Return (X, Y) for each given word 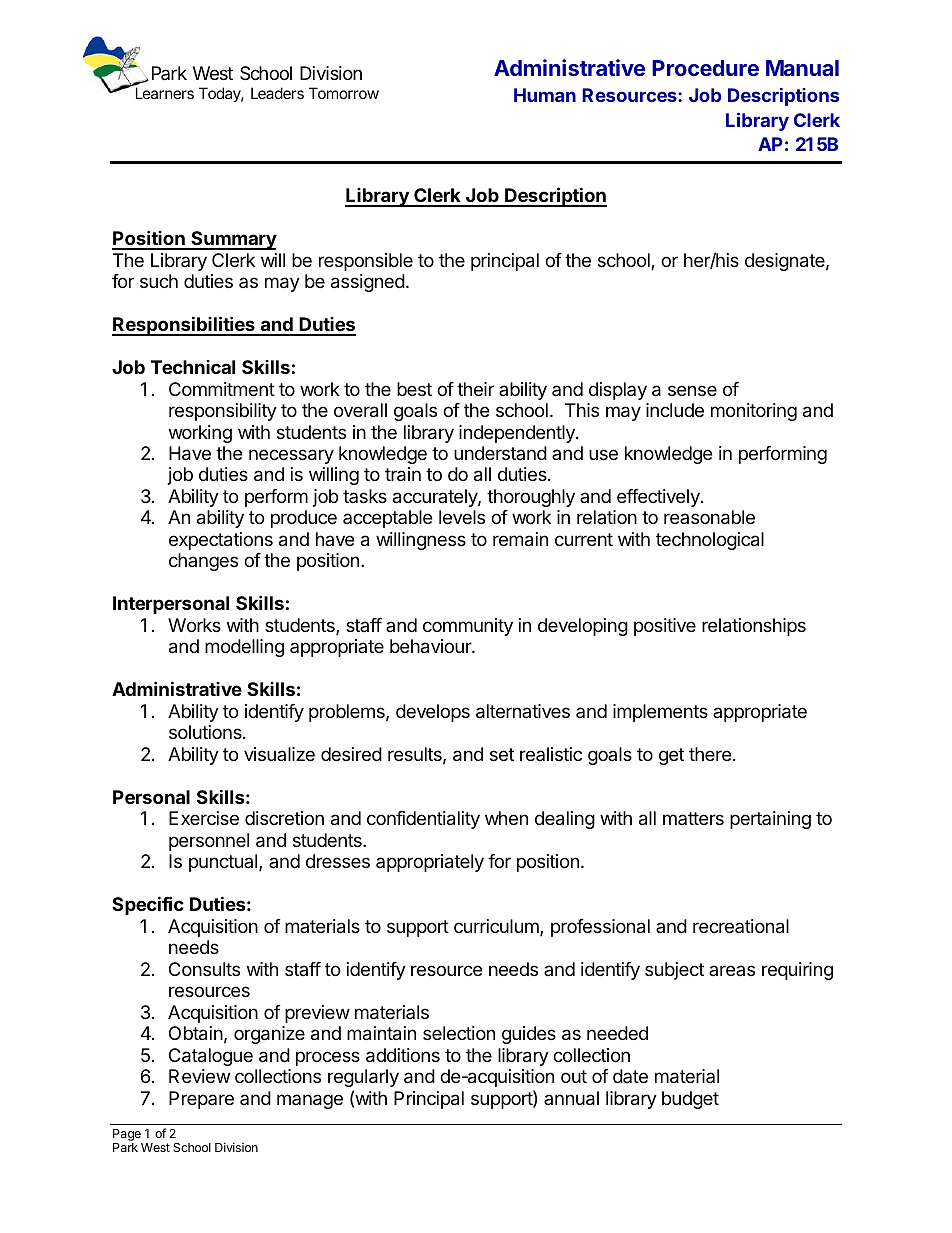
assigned (368, 283)
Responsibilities (184, 326)
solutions (206, 732)
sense (692, 390)
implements (660, 713)
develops (433, 713)
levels (462, 517)
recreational (741, 926)
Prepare (201, 1100)
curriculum (497, 927)
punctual (224, 863)
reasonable (709, 517)
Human (545, 95)
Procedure (705, 68)
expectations (221, 541)
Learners (165, 93)
